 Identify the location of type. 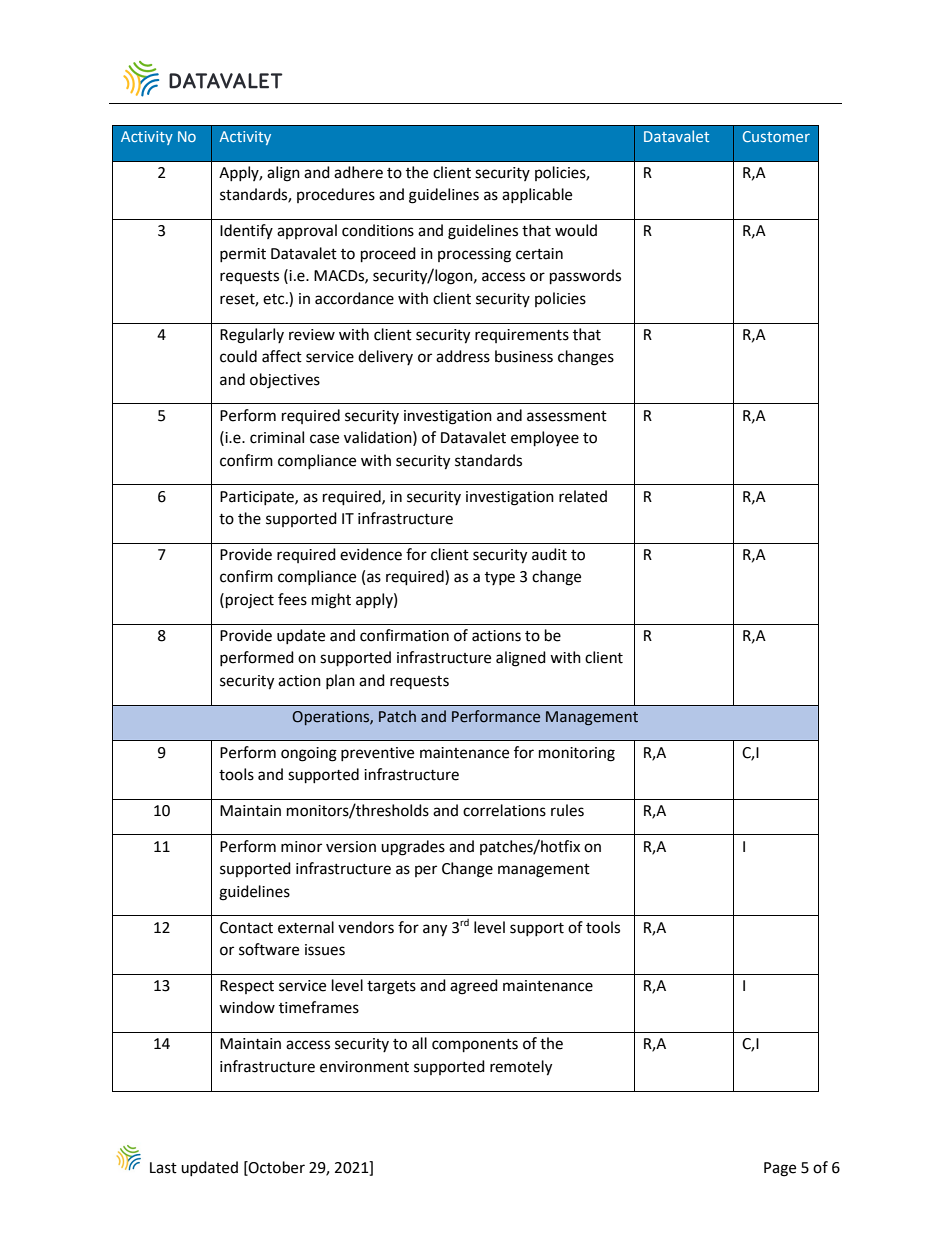
(500, 578).
